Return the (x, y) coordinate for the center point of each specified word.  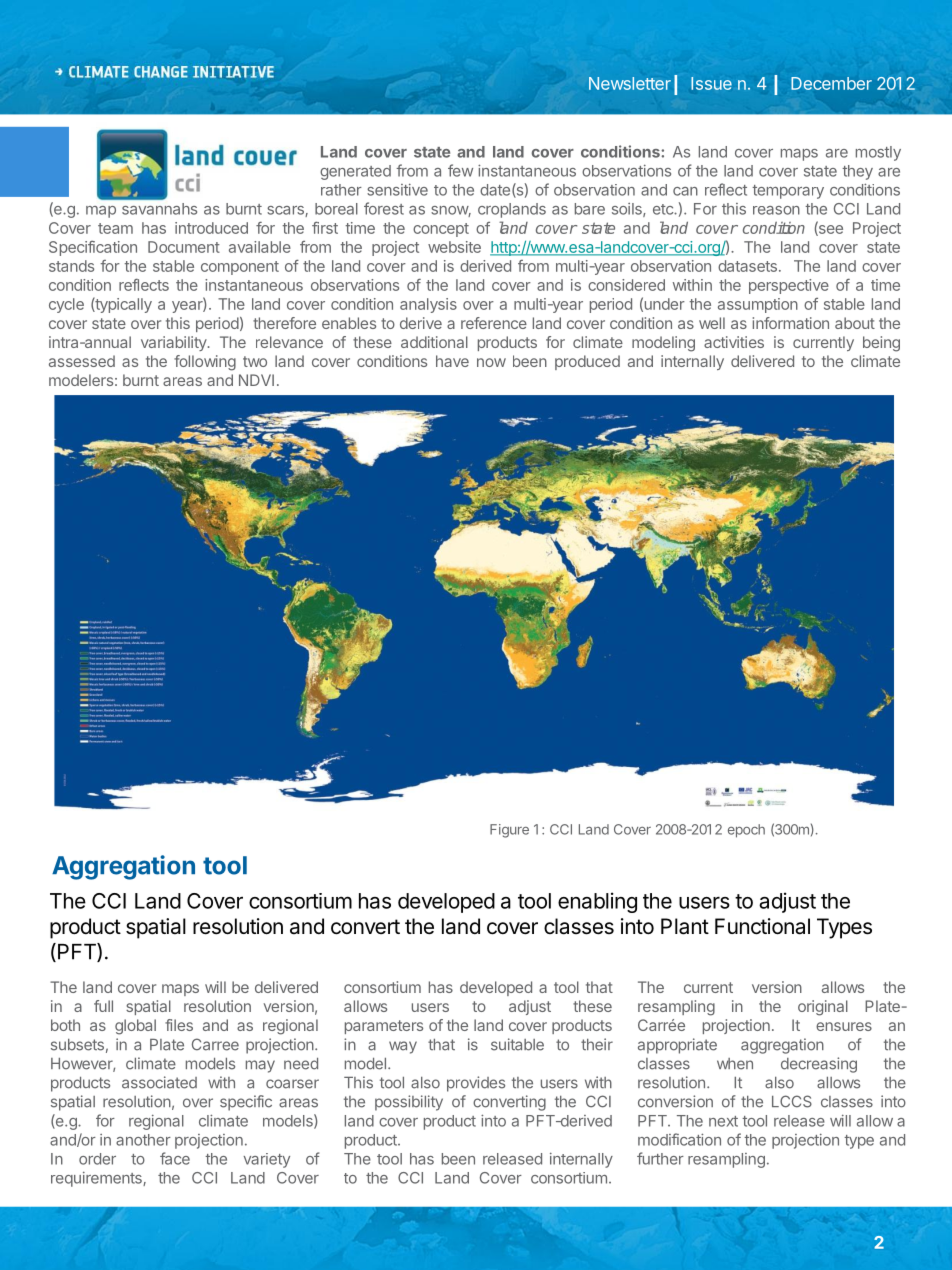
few (460, 170)
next (723, 1121)
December (831, 83)
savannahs (159, 209)
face (175, 1158)
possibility (409, 1103)
